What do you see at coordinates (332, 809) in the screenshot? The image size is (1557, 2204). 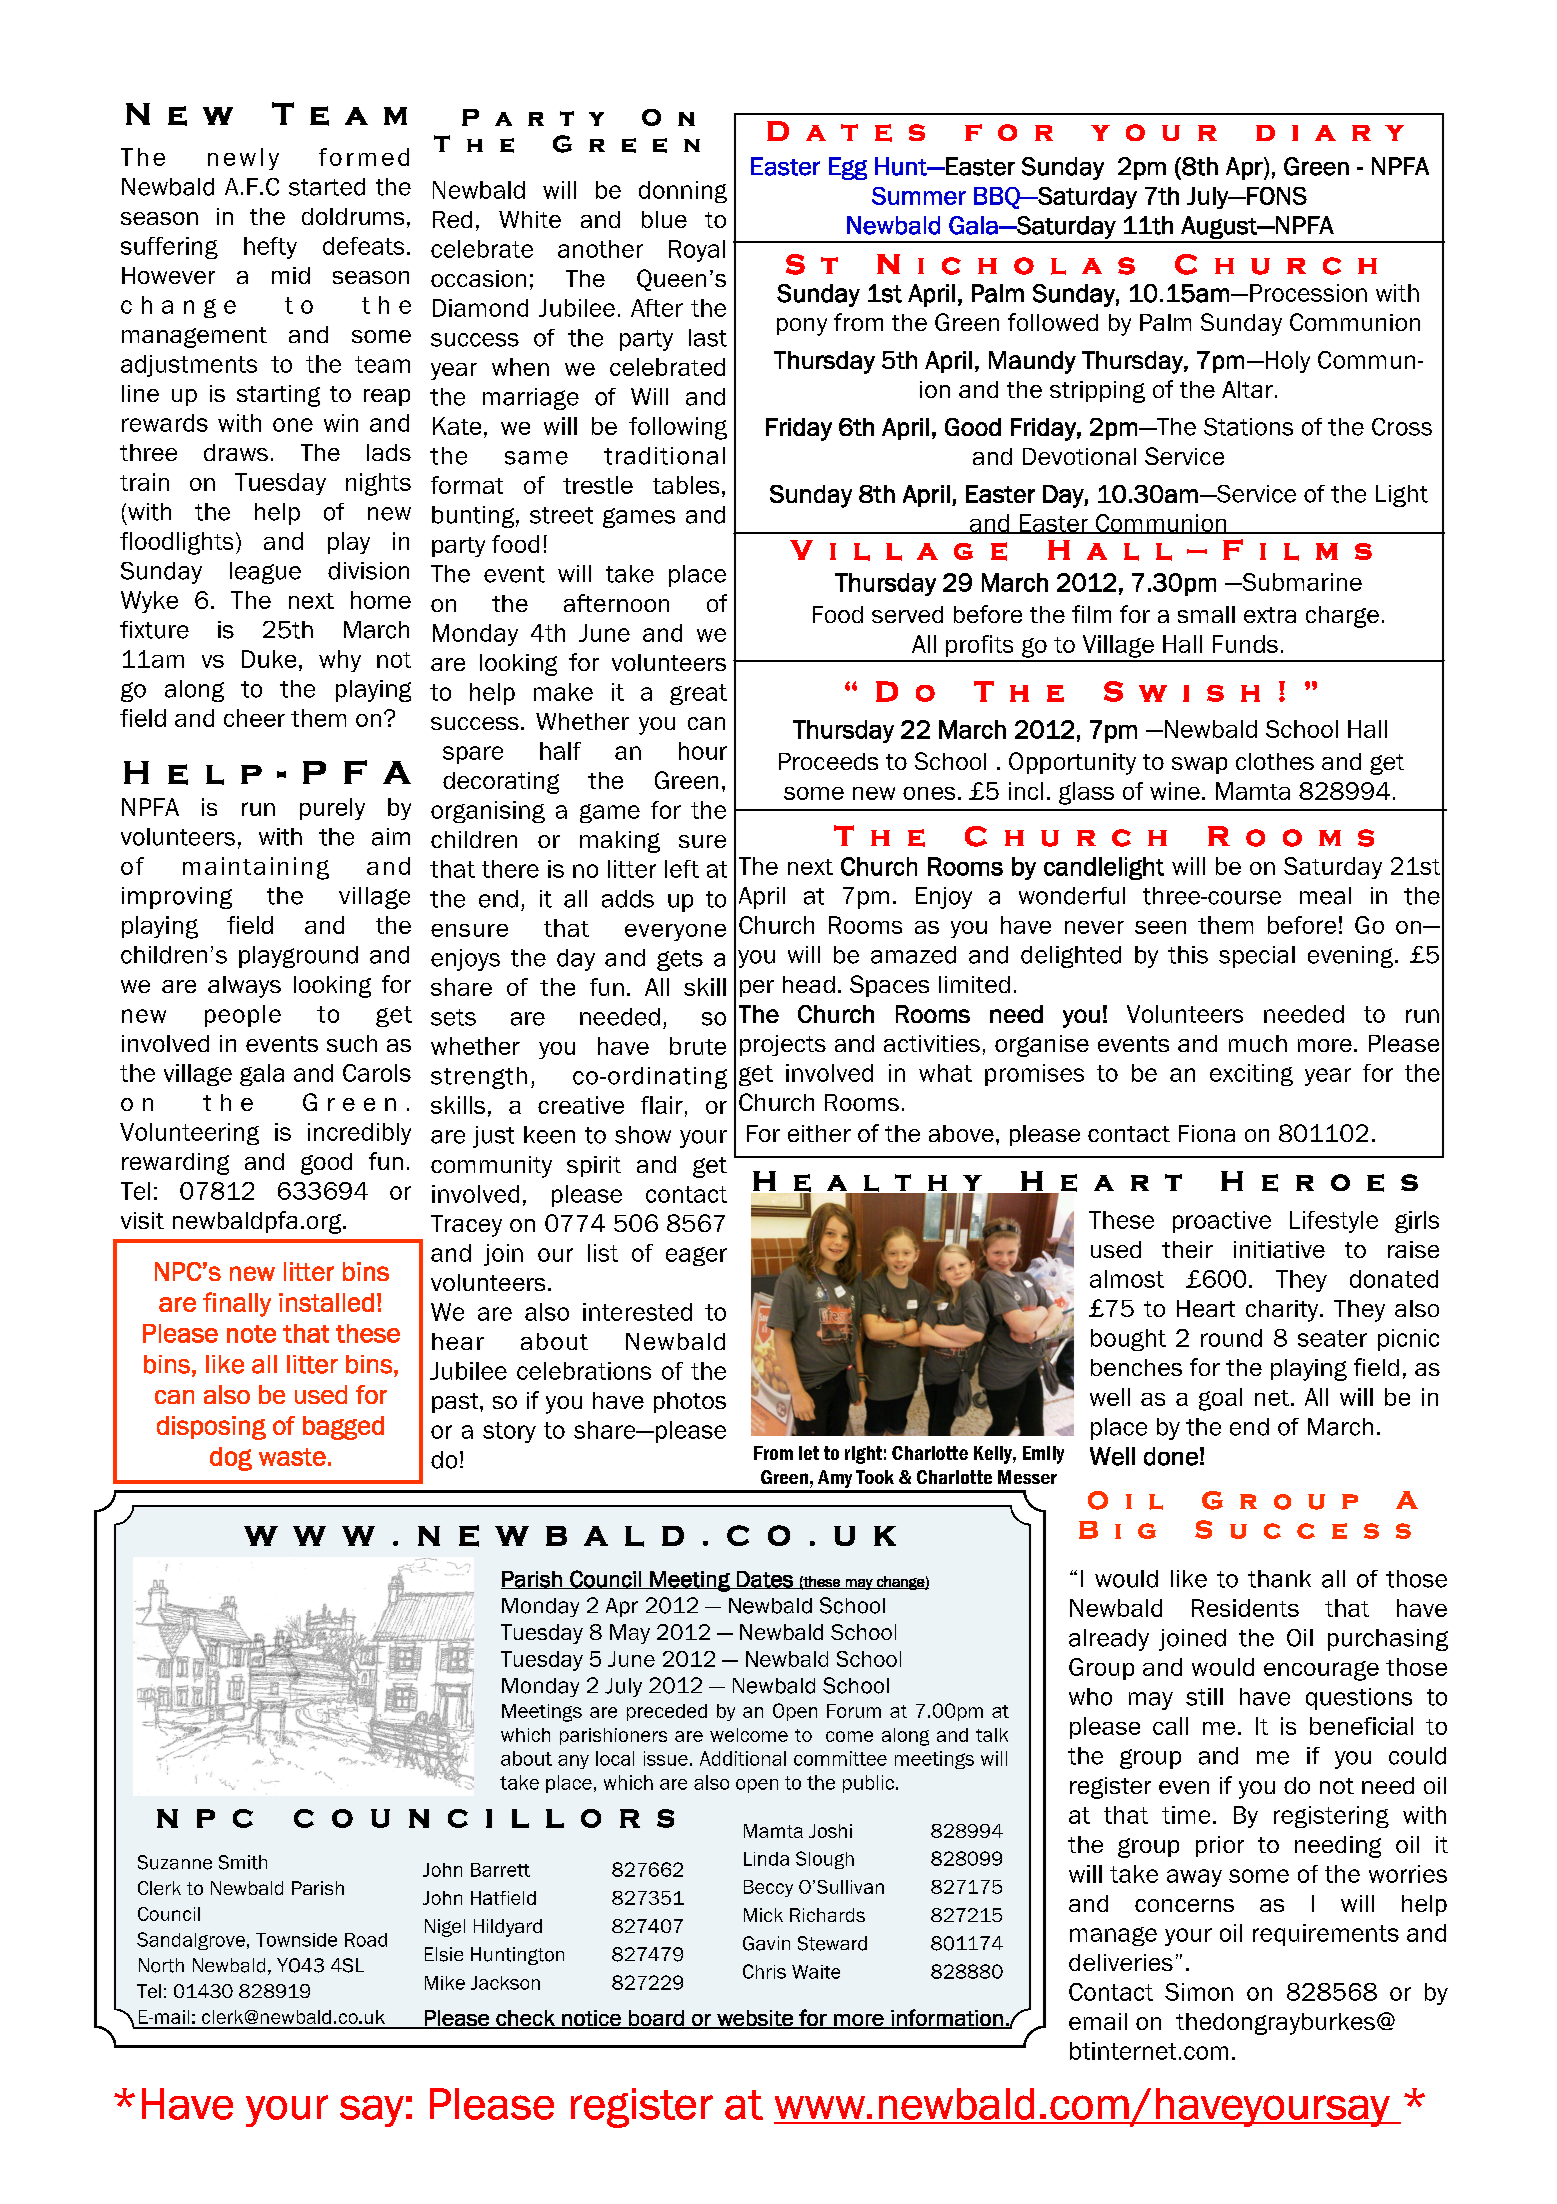 I see `purely` at bounding box center [332, 809].
